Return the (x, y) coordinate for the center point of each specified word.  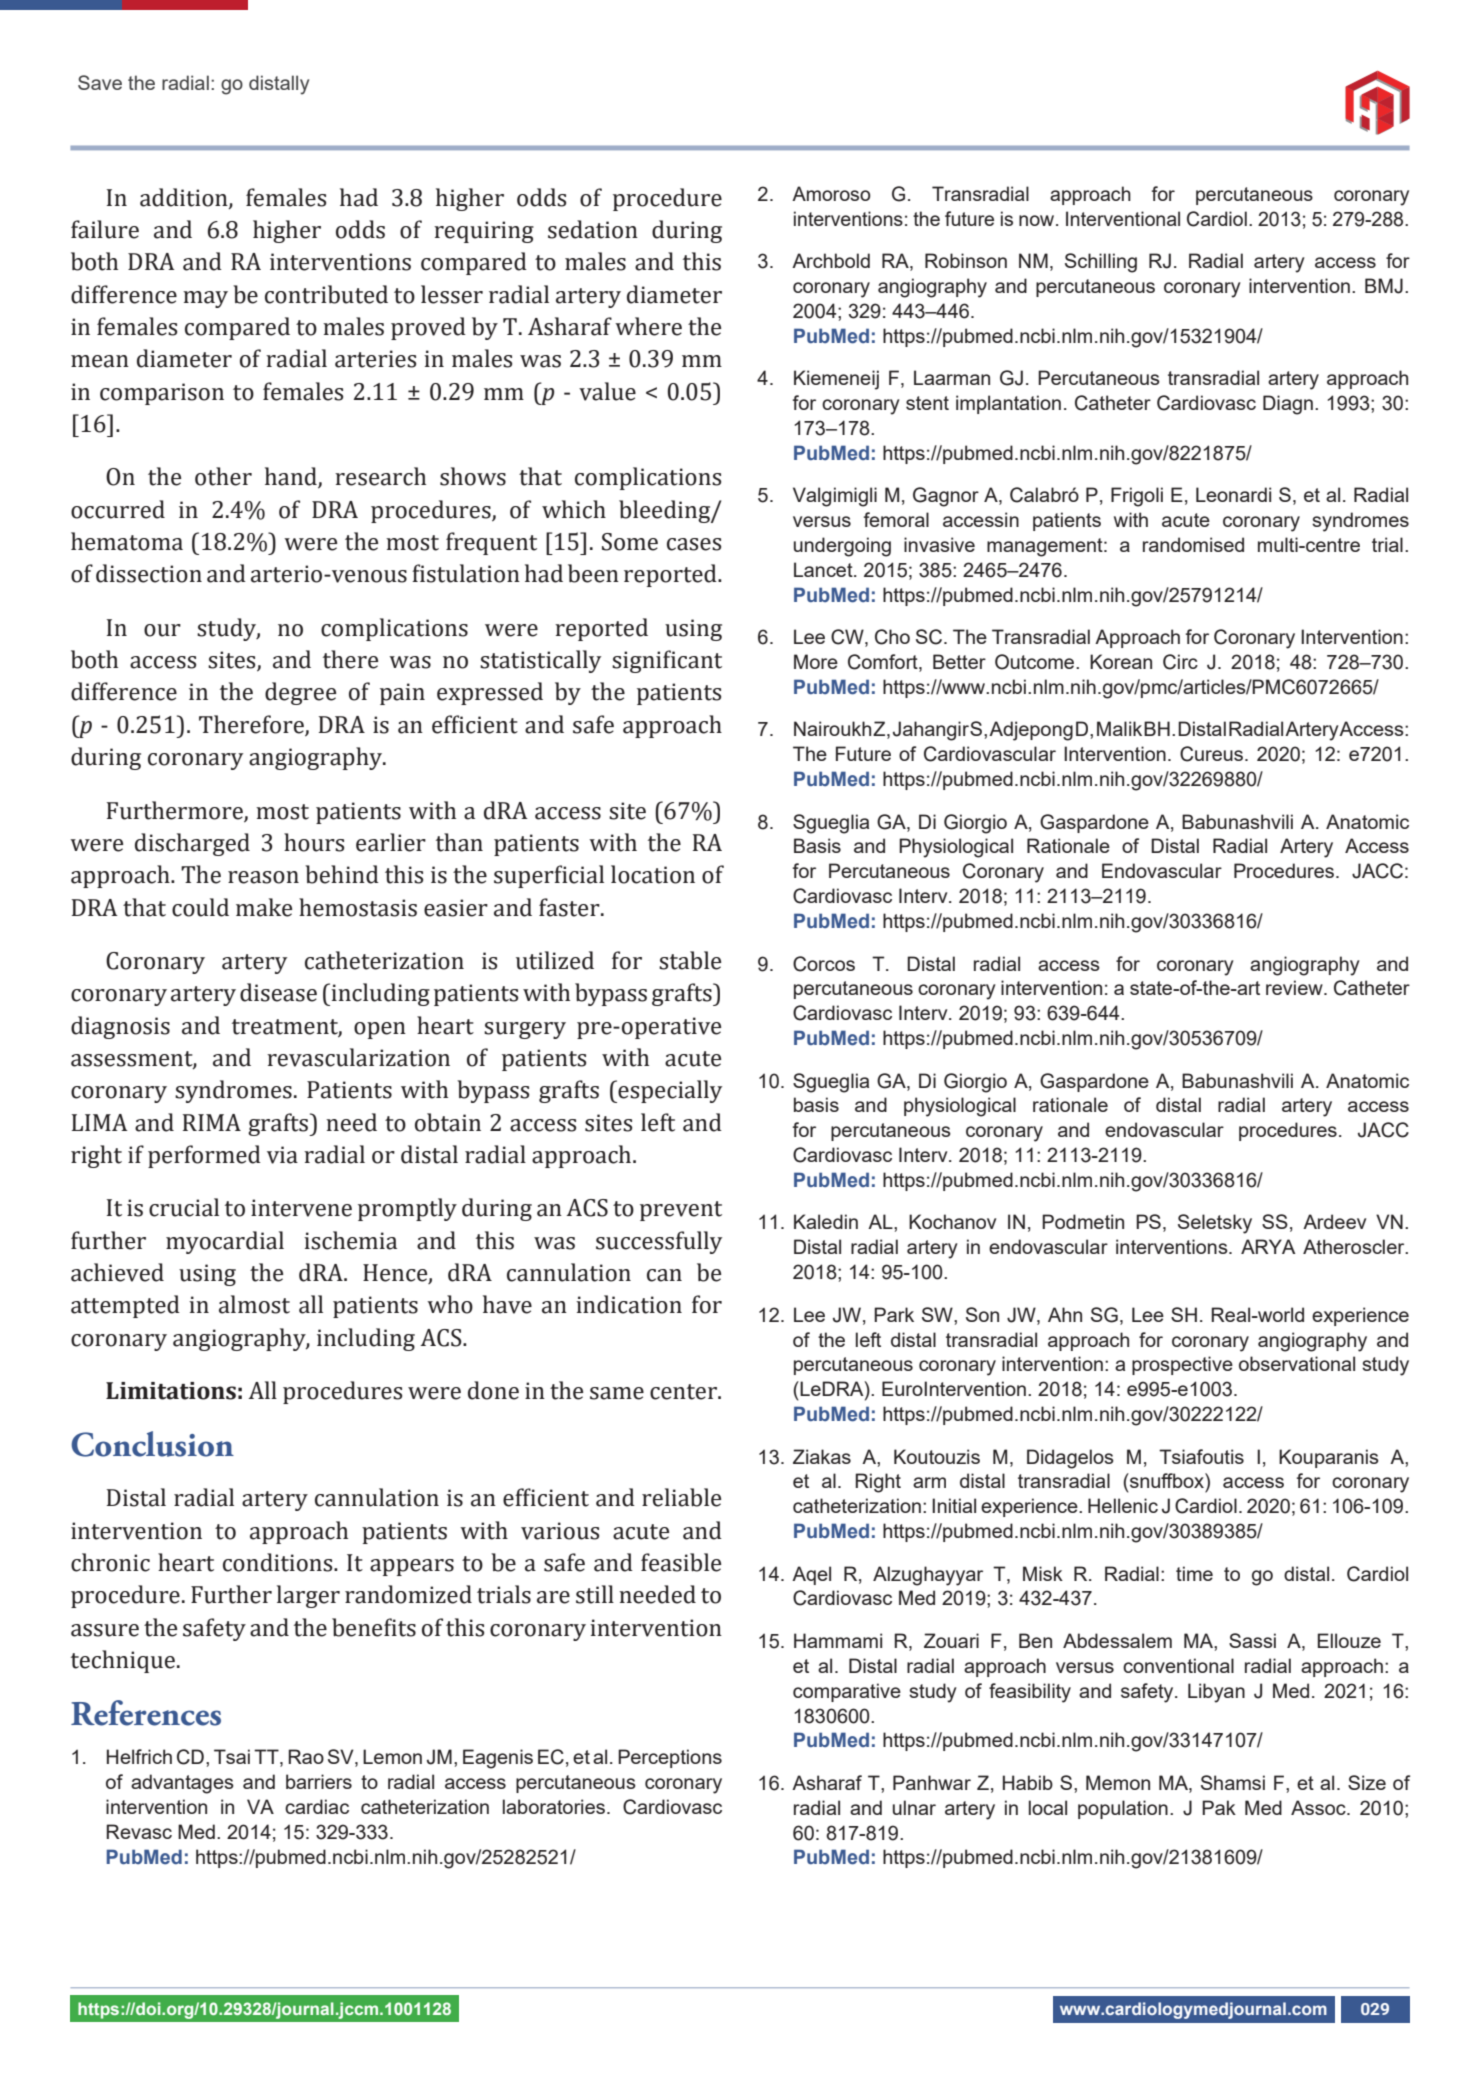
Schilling (1101, 263)
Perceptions (670, 1758)
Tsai (232, 1756)
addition (185, 198)
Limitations (171, 1391)
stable (690, 960)
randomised (1193, 544)
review (1295, 987)
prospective (1182, 1365)
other (223, 476)
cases (694, 544)
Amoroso (831, 193)
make (264, 907)
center (684, 1392)
